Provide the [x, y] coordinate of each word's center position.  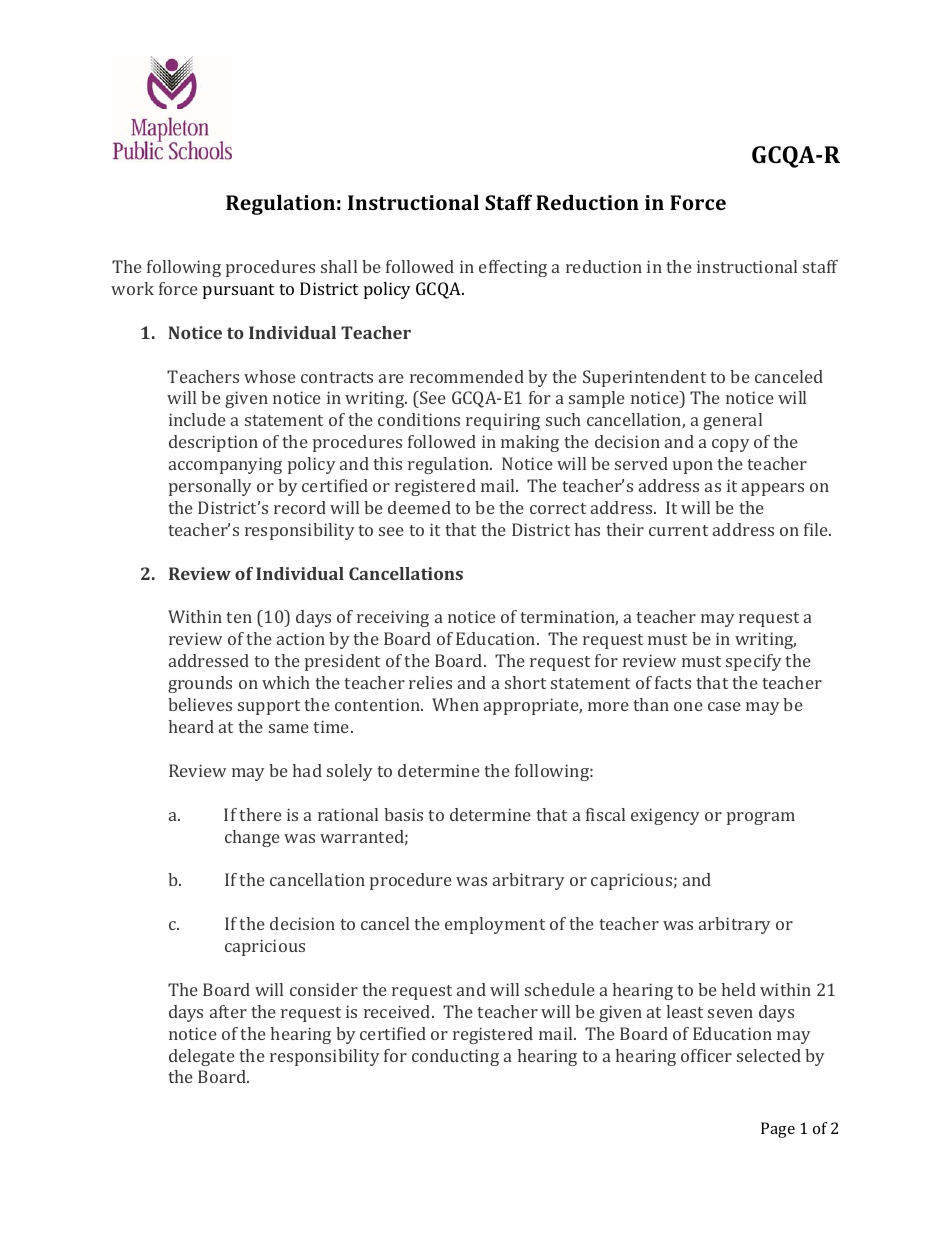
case [724, 706]
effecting [513, 268]
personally [210, 487]
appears [773, 489]
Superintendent [644, 378]
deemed [419, 507]
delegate [202, 1057]
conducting [455, 1057]
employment [495, 925]
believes [200, 704]
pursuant [238, 291]
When [455, 704]
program [761, 818]
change [252, 838]
